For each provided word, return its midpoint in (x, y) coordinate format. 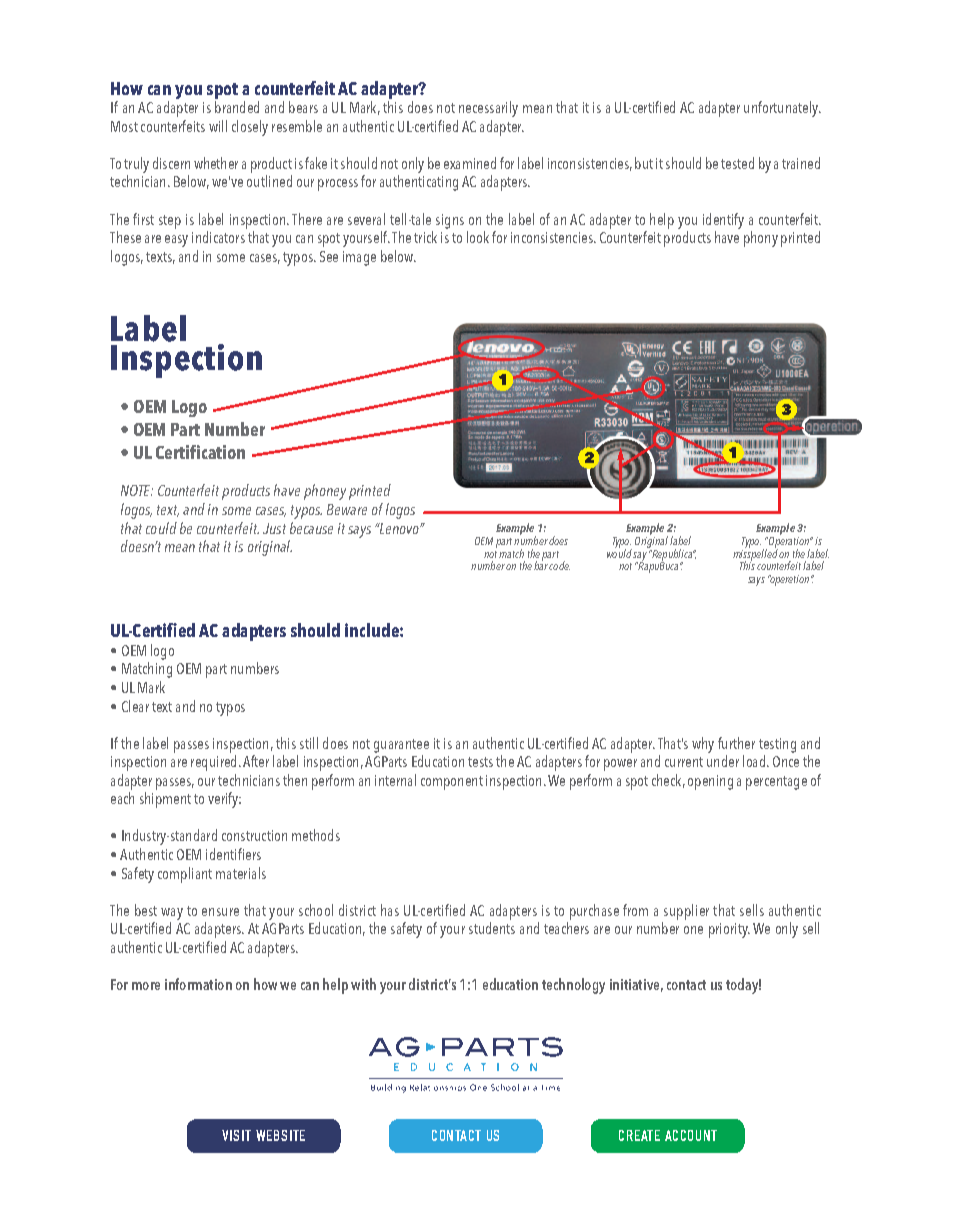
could (161, 528)
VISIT (236, 1135)
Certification (200, 452)
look (478, 237)
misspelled (755, 555)
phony (761, 239)
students (492, 928)
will (218, 126)
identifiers (233, 854)
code (559, 565)
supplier (686, 912)
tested (737, 163)
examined (470, 163)
